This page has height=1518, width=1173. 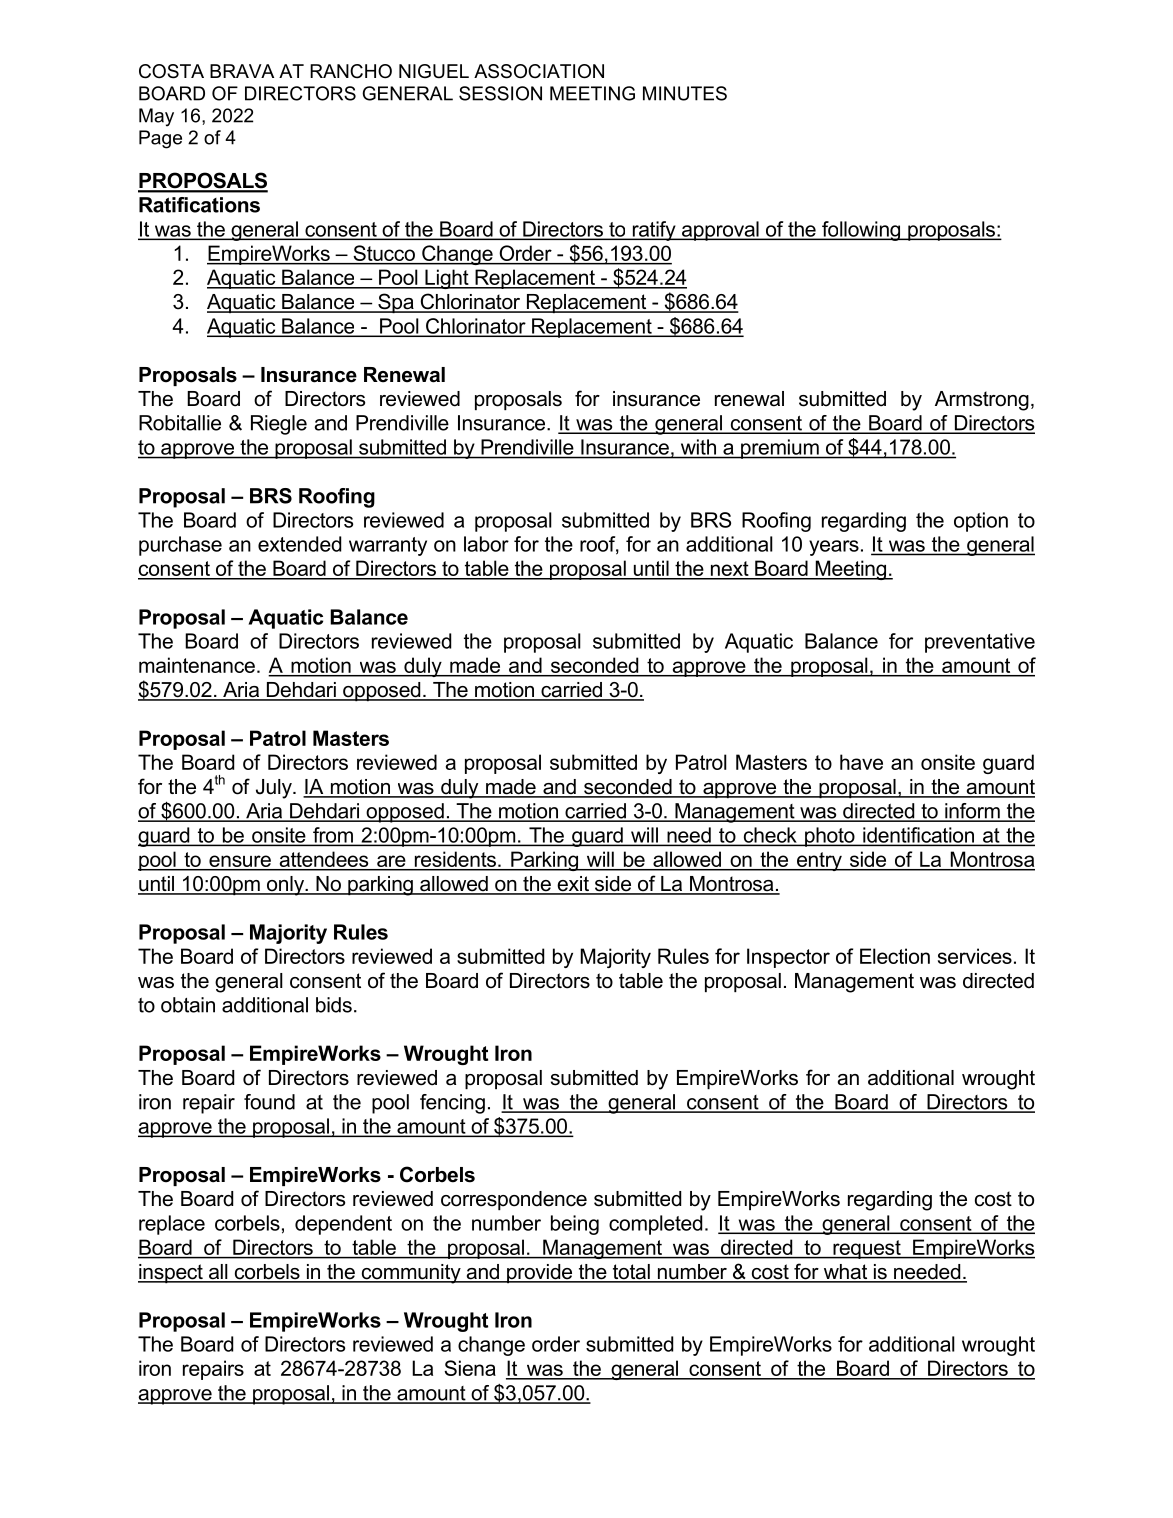 I want to click on exit, so click(x=573, y=885).
